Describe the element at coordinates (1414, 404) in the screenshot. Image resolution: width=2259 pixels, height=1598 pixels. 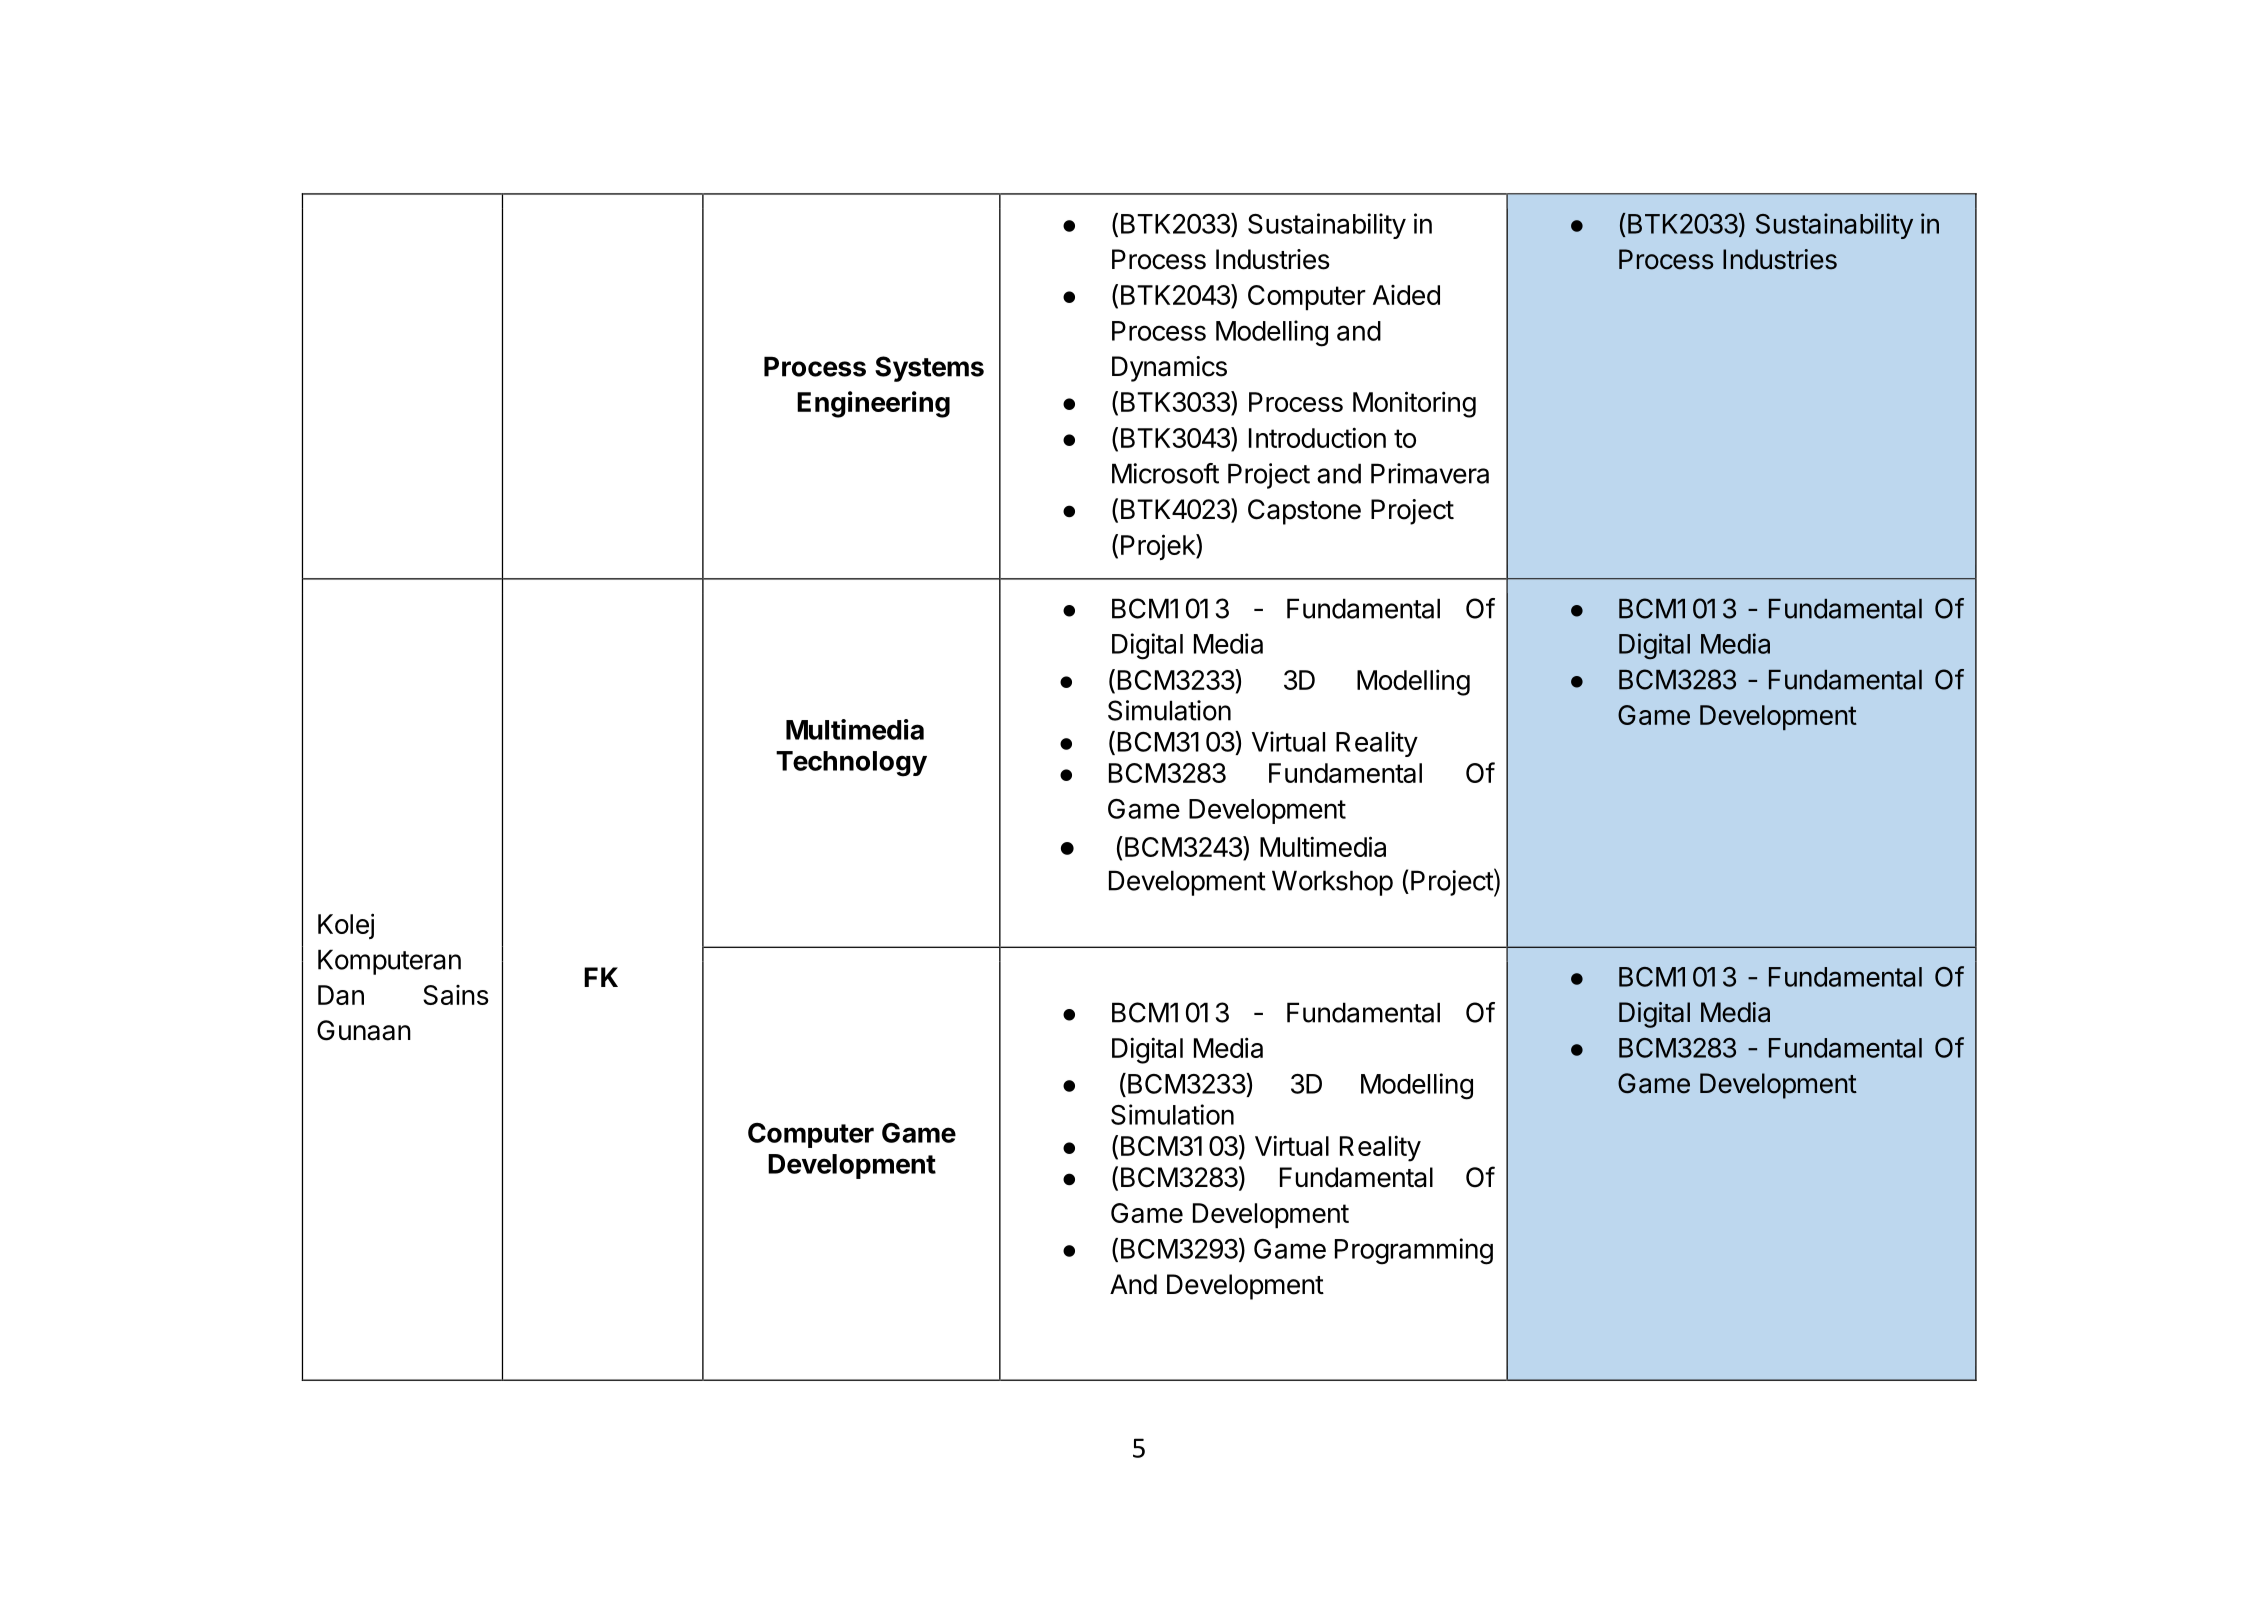
I see `Monitoring` at that location.
